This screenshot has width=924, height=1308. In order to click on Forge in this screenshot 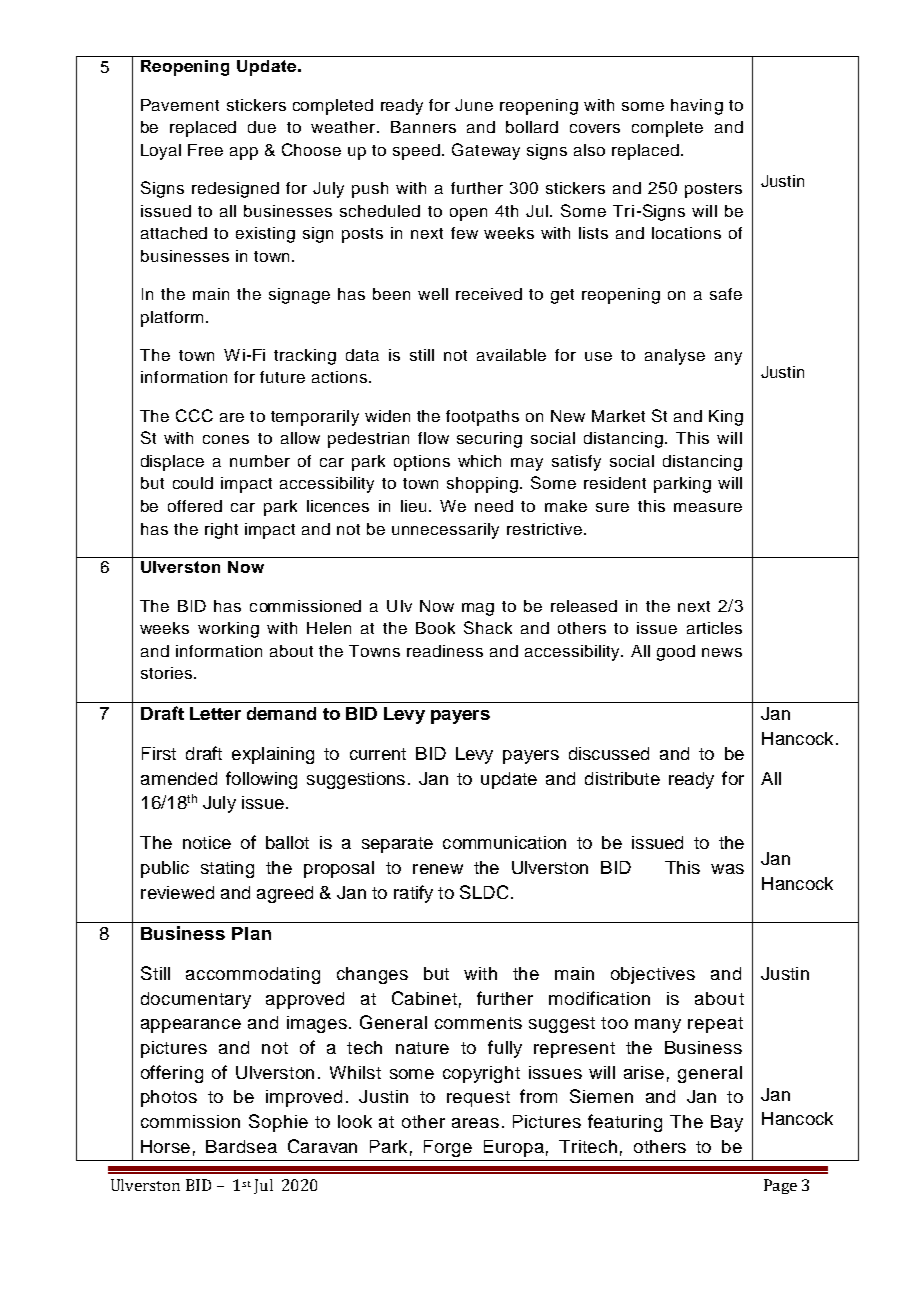, I will do `click(448, 1148)`.
